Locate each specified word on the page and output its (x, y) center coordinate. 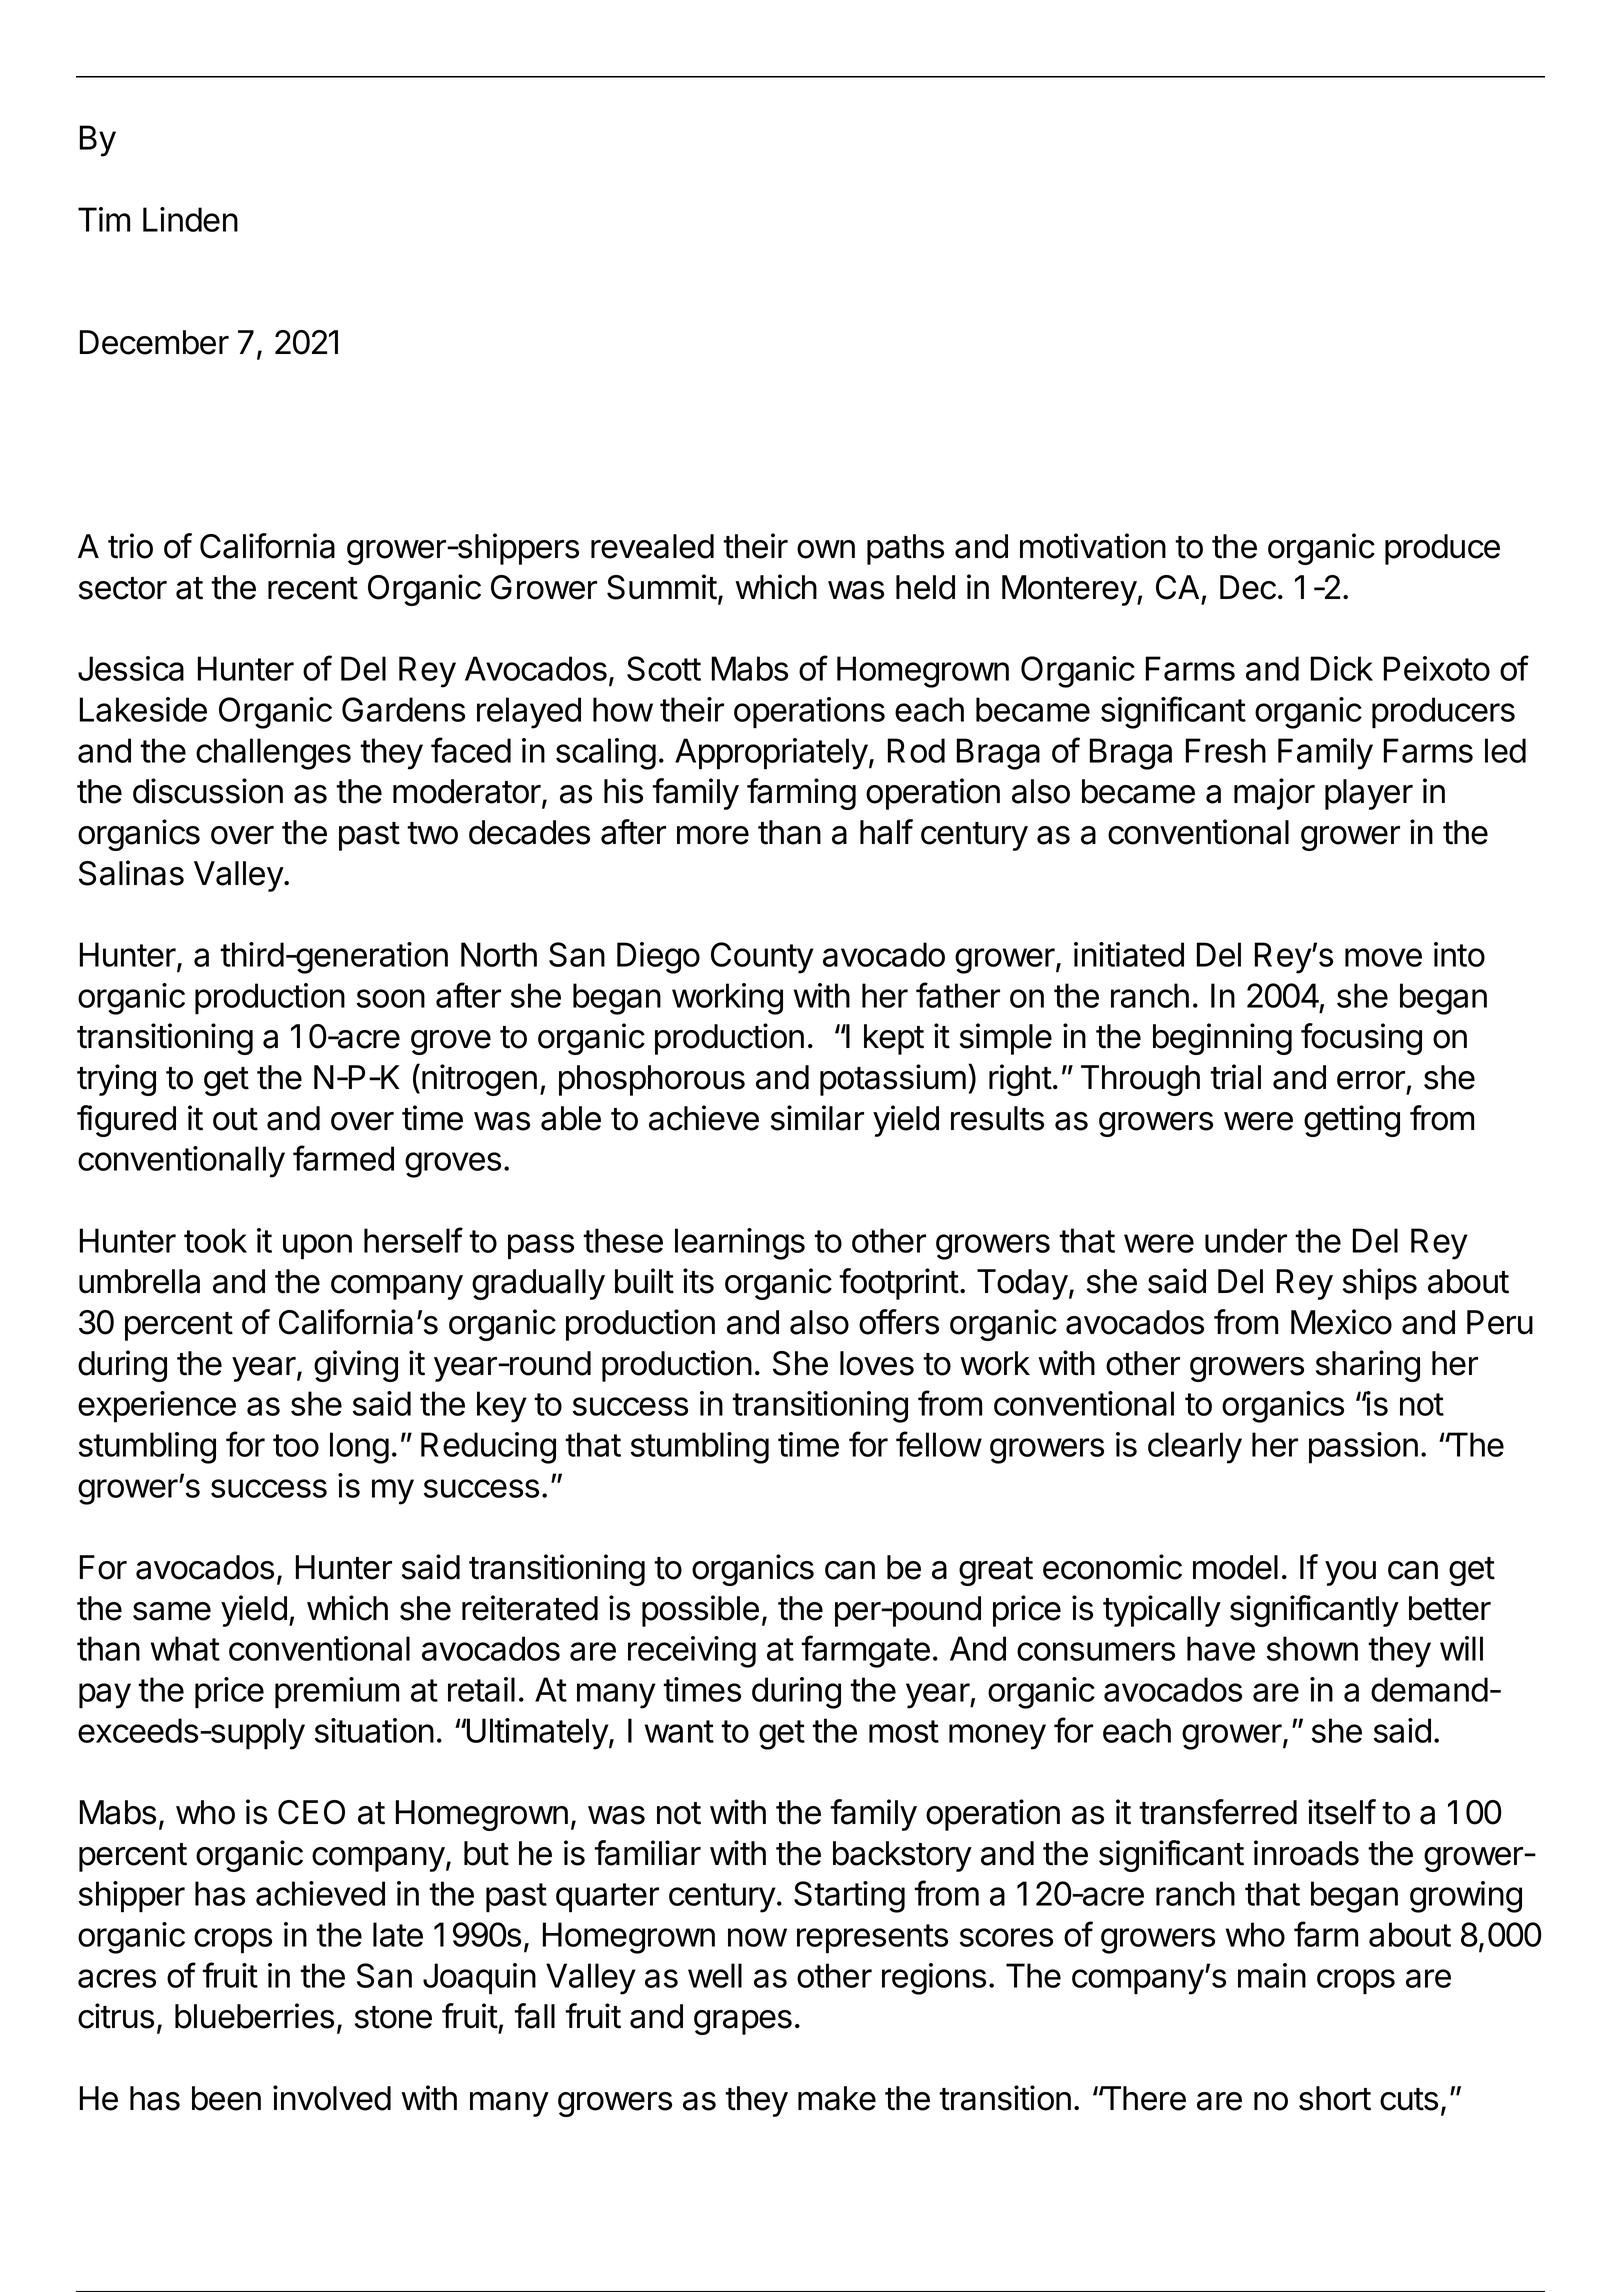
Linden (190, 219)
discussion (208, 791)
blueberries (254, 2016)
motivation (1093, 546)
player (1369, 794)
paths (905, 549)
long (359, 1448)
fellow (939, 1444)
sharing (1368, 1366)
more (713, 835)
